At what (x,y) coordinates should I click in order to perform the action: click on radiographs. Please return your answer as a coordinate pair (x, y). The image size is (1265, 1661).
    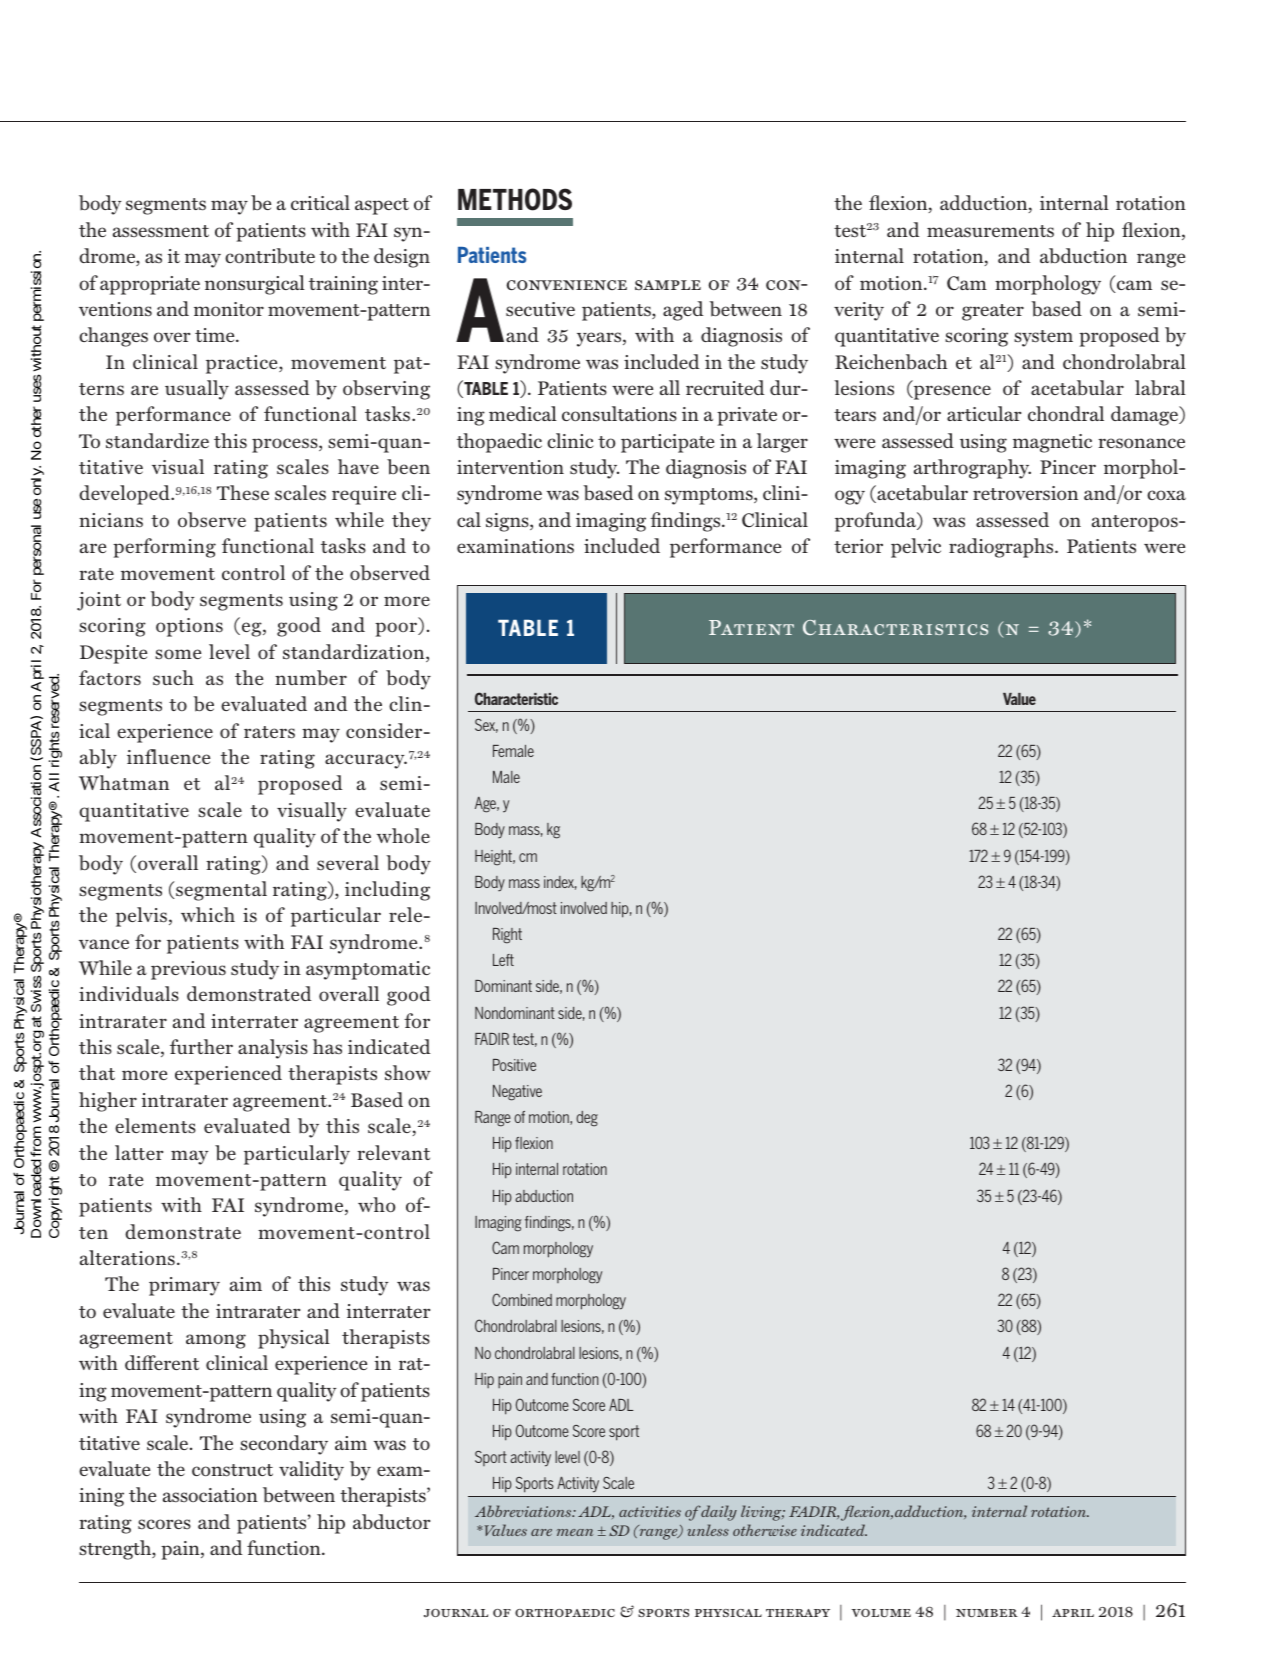
    Looking at the image, I should click on (1002, 548).
